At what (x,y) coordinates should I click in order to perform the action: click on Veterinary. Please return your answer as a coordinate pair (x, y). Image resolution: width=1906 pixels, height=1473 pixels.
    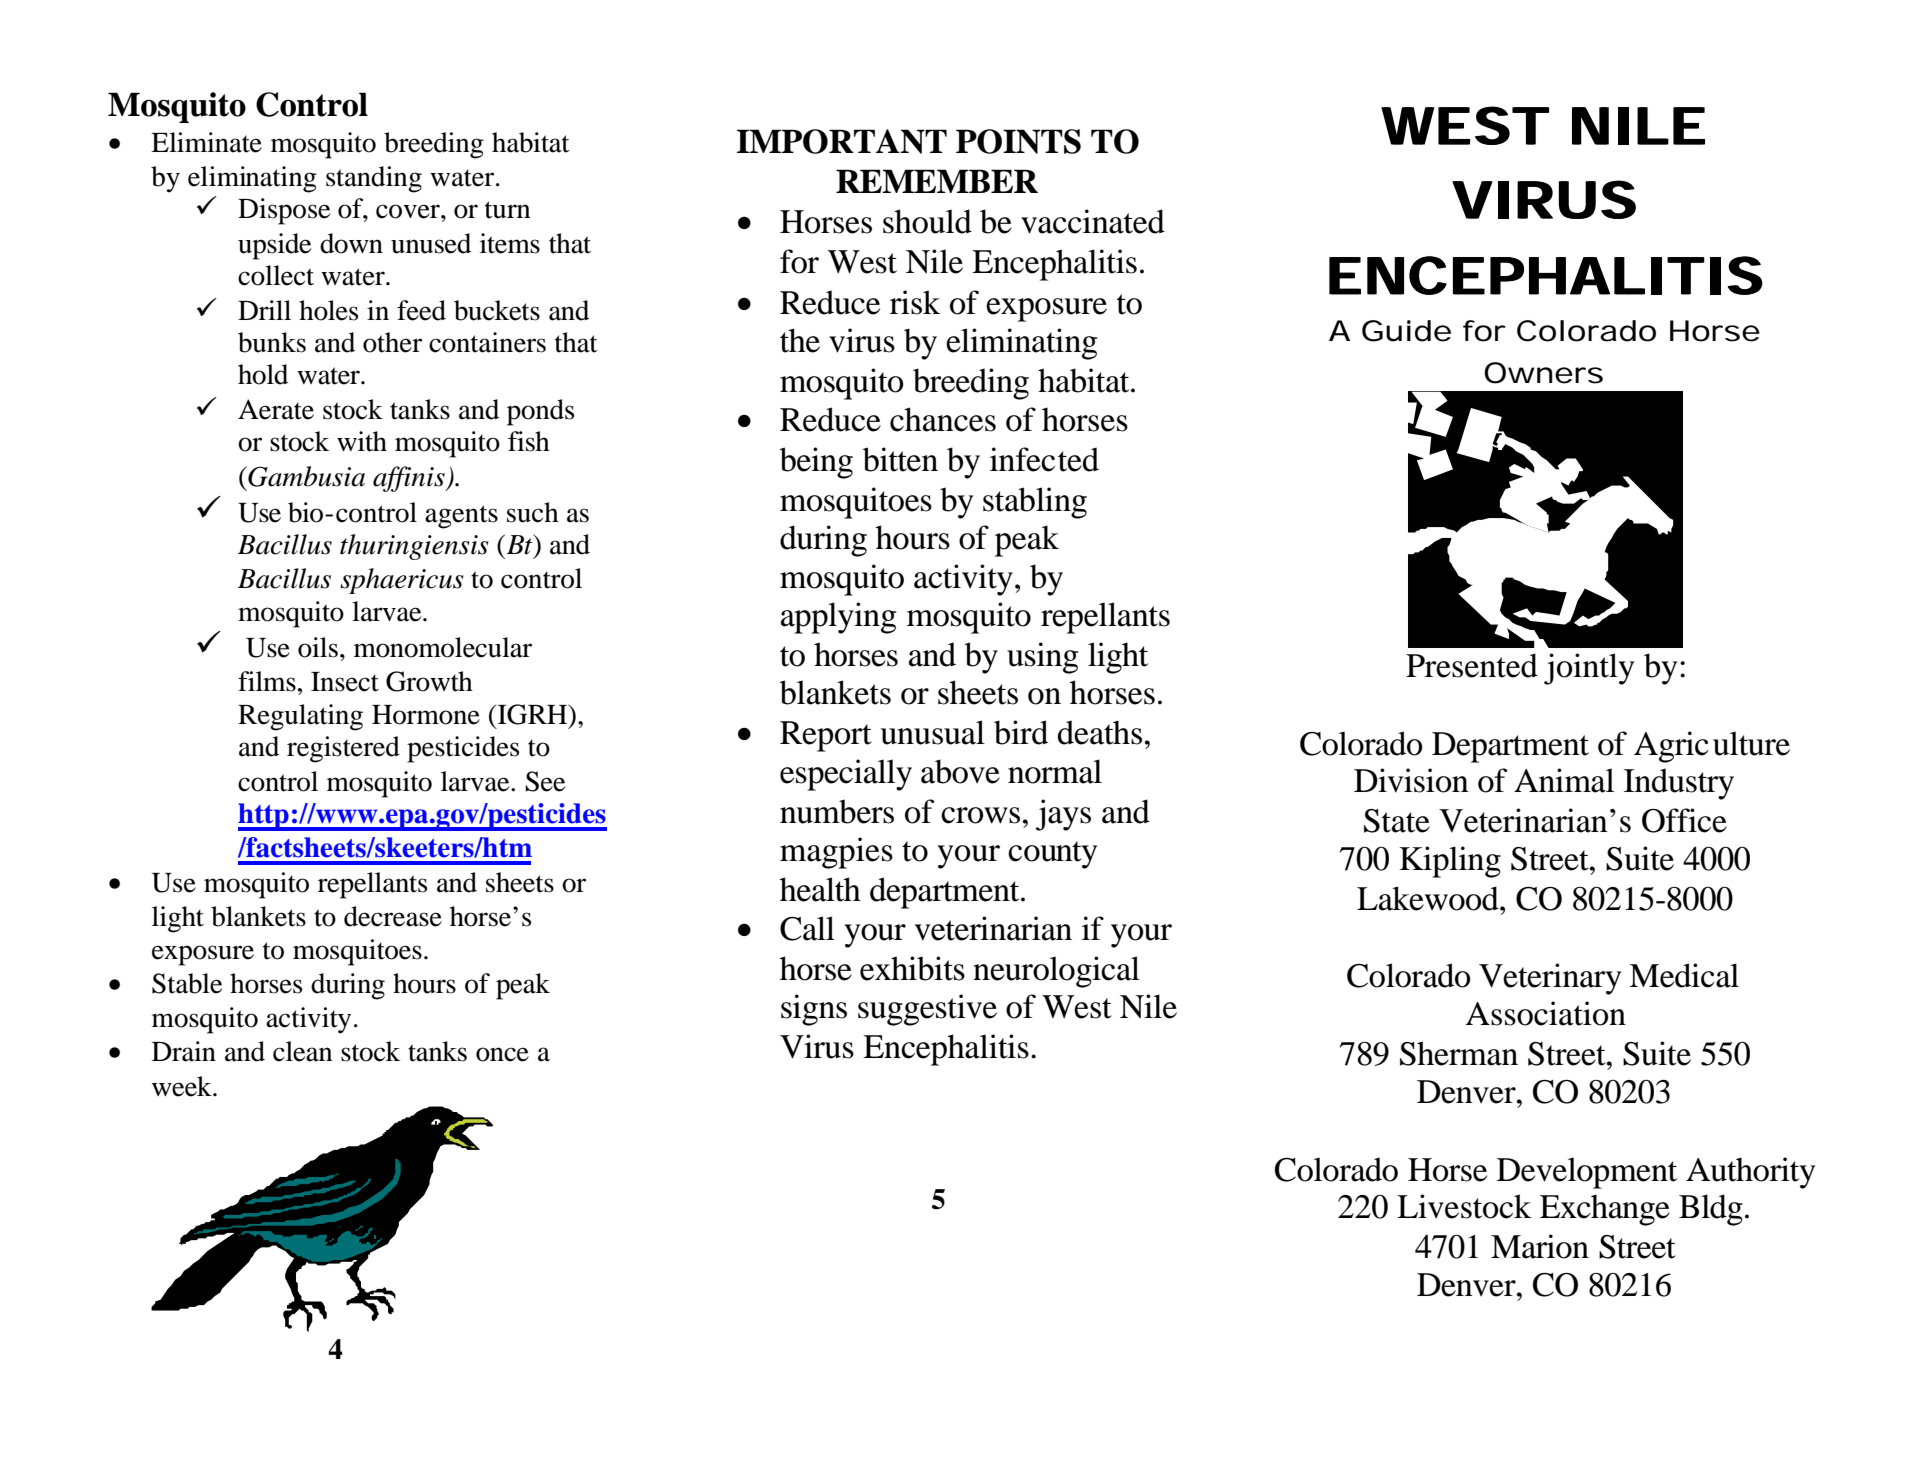
    Looking at the image, I should click on (1550, 979).
